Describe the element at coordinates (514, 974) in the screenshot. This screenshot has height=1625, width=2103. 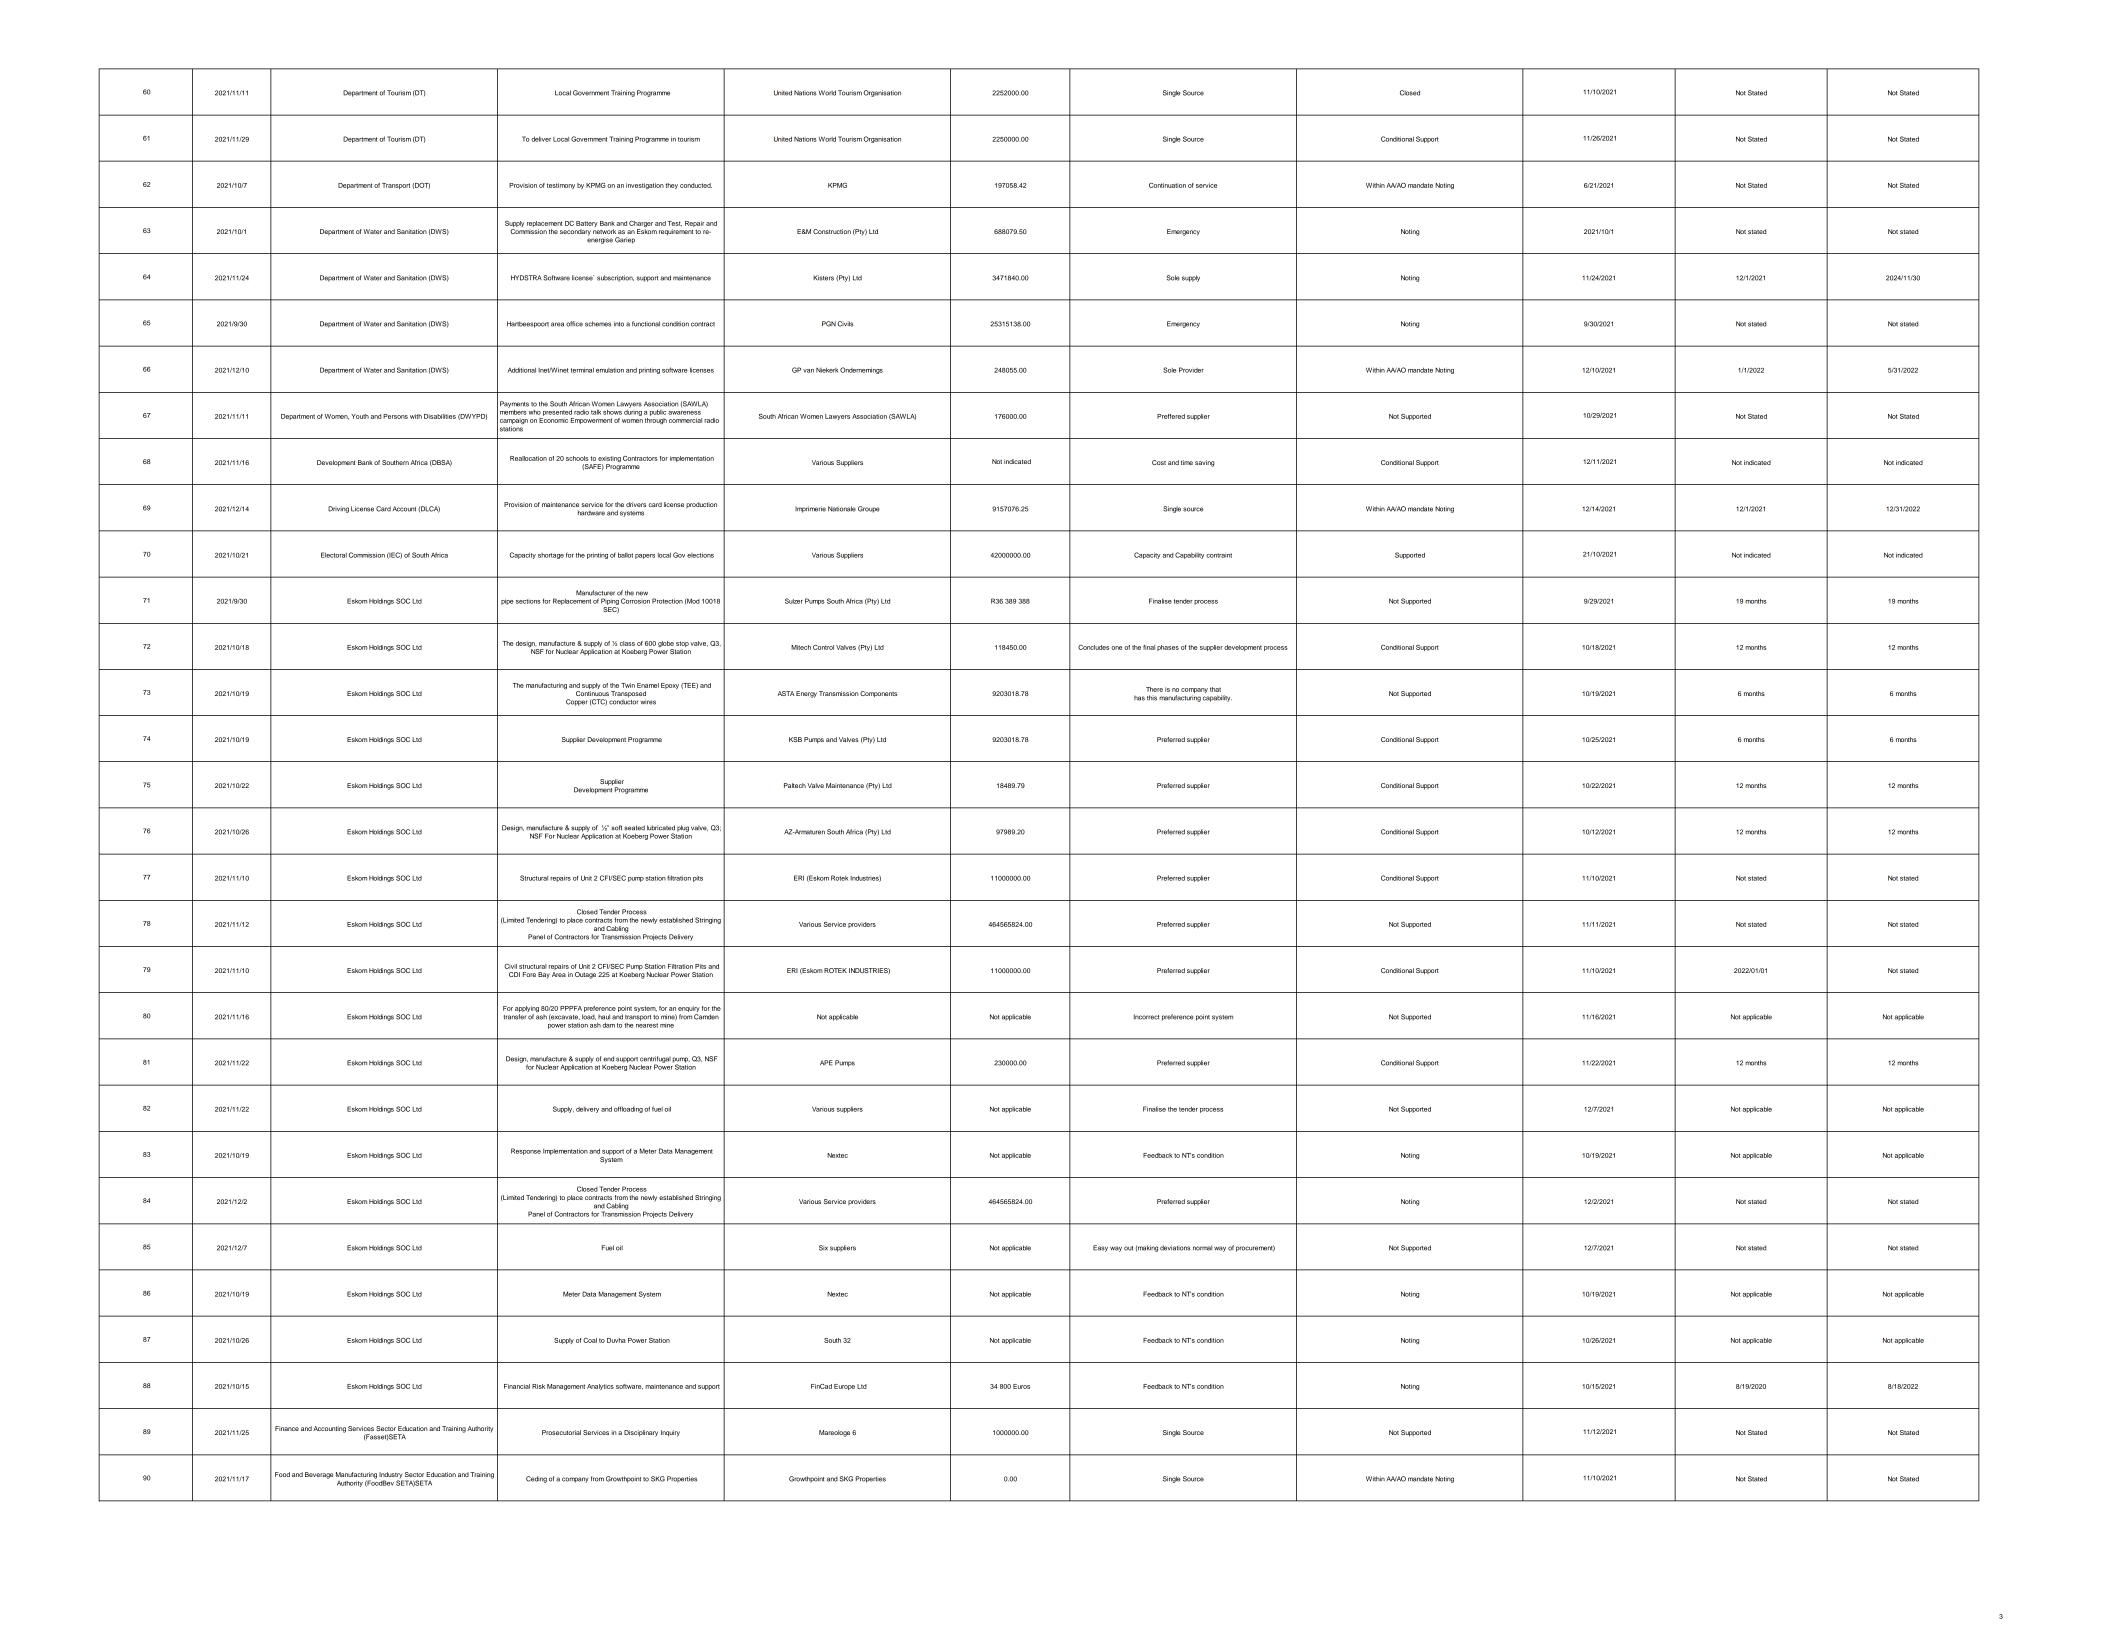
I see `CDI` at that location.
